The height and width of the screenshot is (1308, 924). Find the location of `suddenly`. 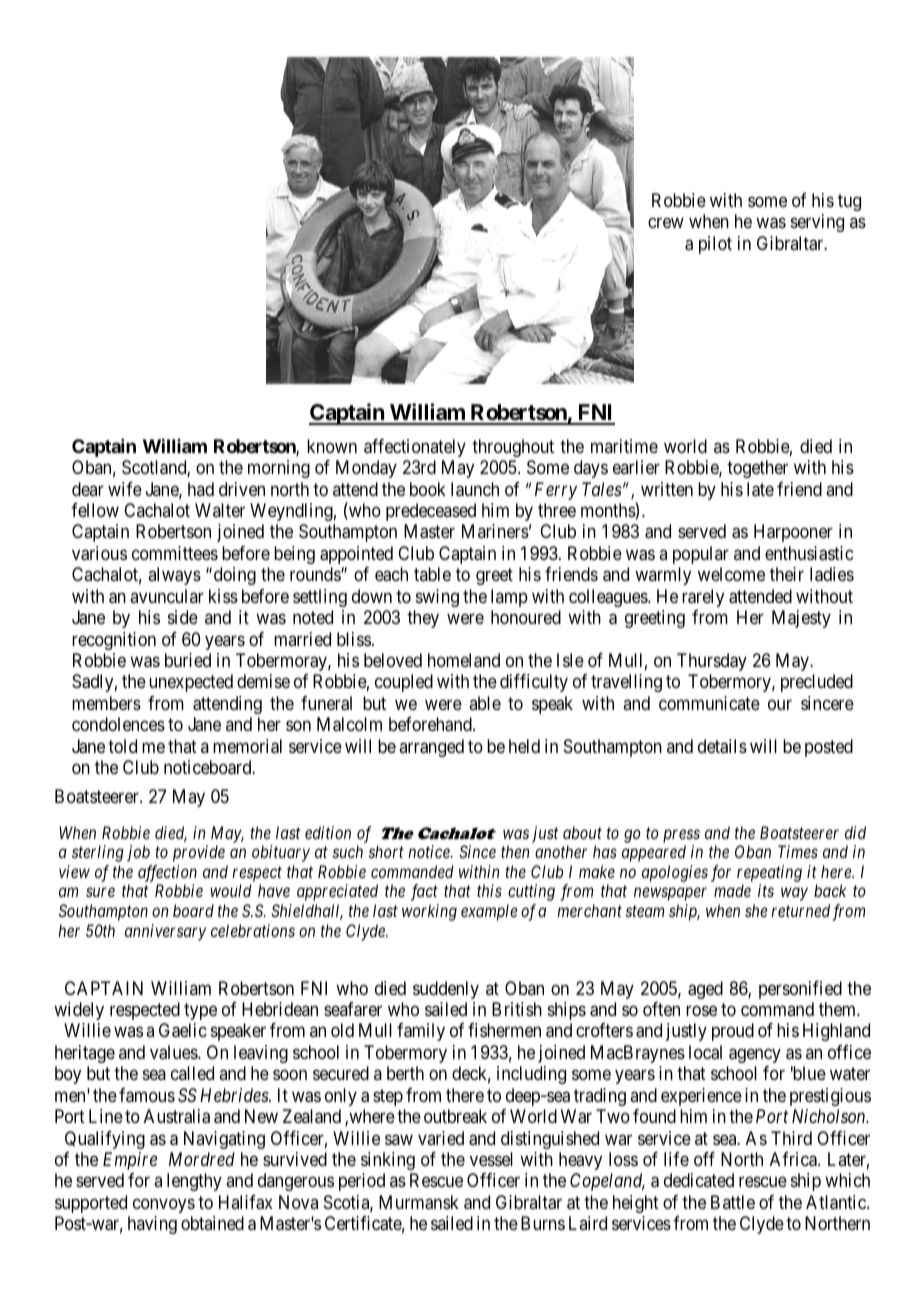

suddenly is located at coordinates (446, 990).
